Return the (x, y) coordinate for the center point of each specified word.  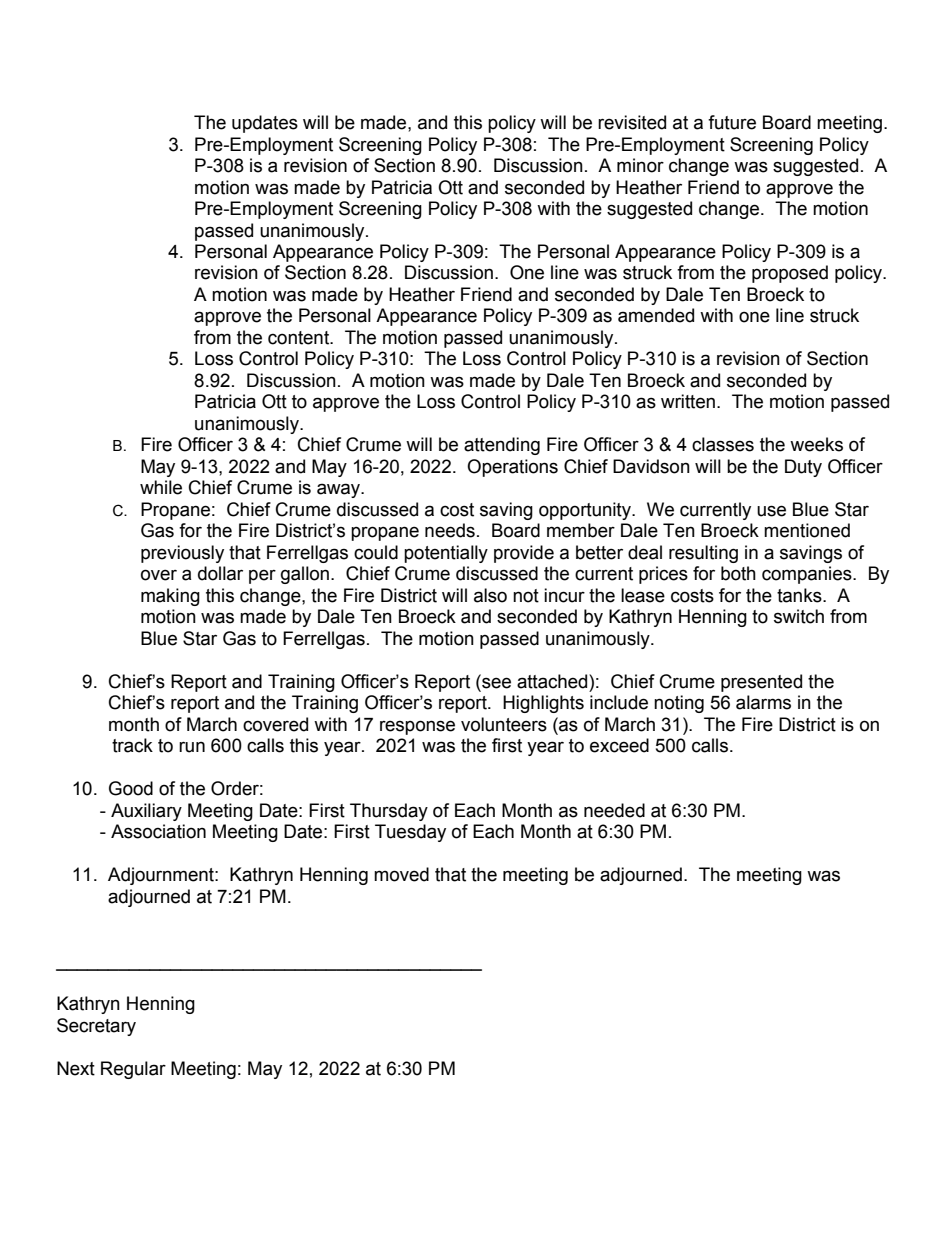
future (732, 122)
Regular (133, 1070)
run (192, 747)
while (161, 487)
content (300, 338)
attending (502, 446)
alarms (763, 702)
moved (401, 874)
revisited (632, 122)
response (417, 727)
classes (723, 444)
